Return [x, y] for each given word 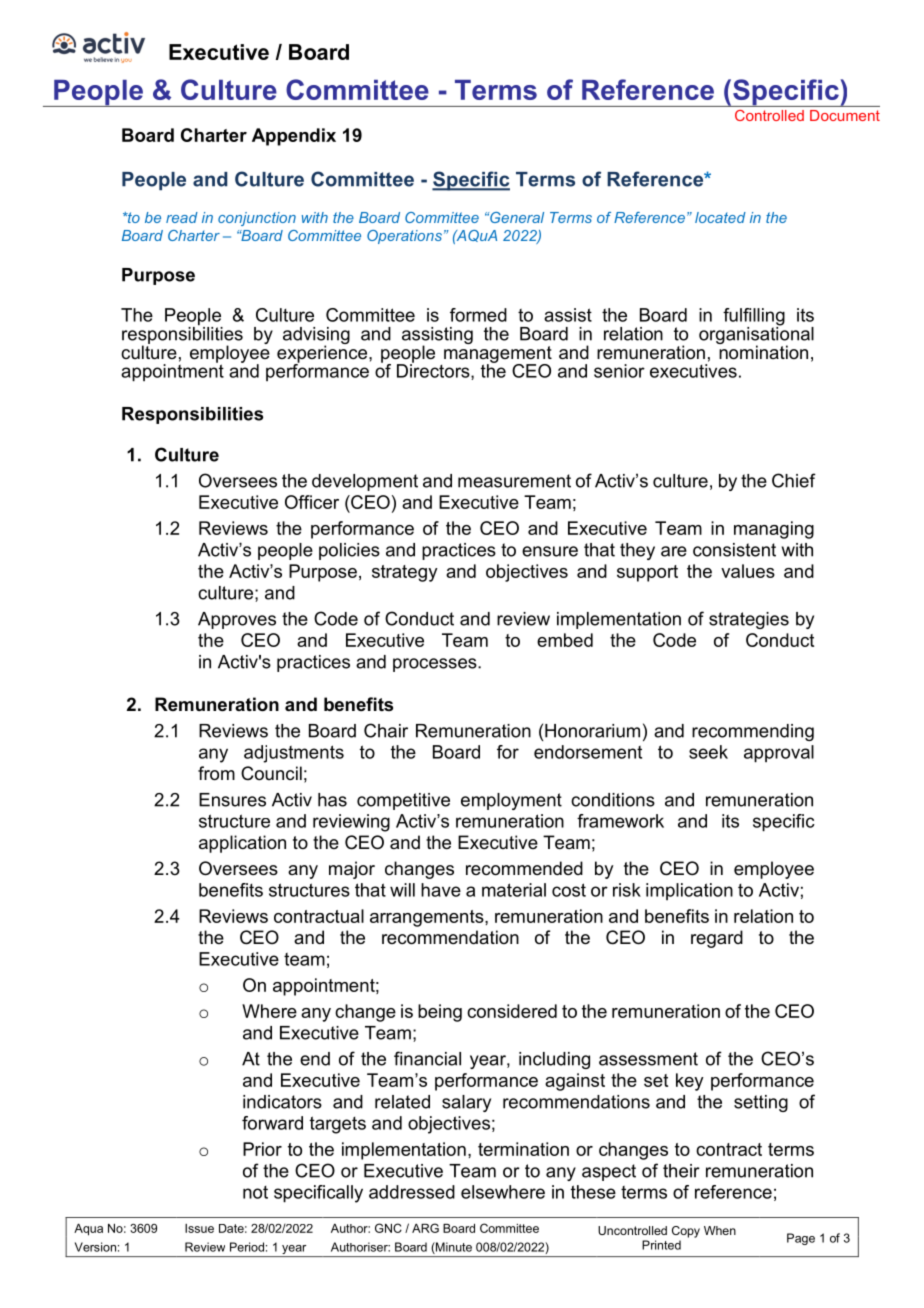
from [216, 773]
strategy [405, 573]
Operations [404, 237]
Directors [434, 371]
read [182, 217]
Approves [237, 620]
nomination [762, 351]
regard [717, 939]
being [440, 1013]
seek [708, 752]
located [720, 217]
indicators [282, 1102]
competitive [403, 801]
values [748, 571]
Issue [199, 1228]
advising [316, 337]
